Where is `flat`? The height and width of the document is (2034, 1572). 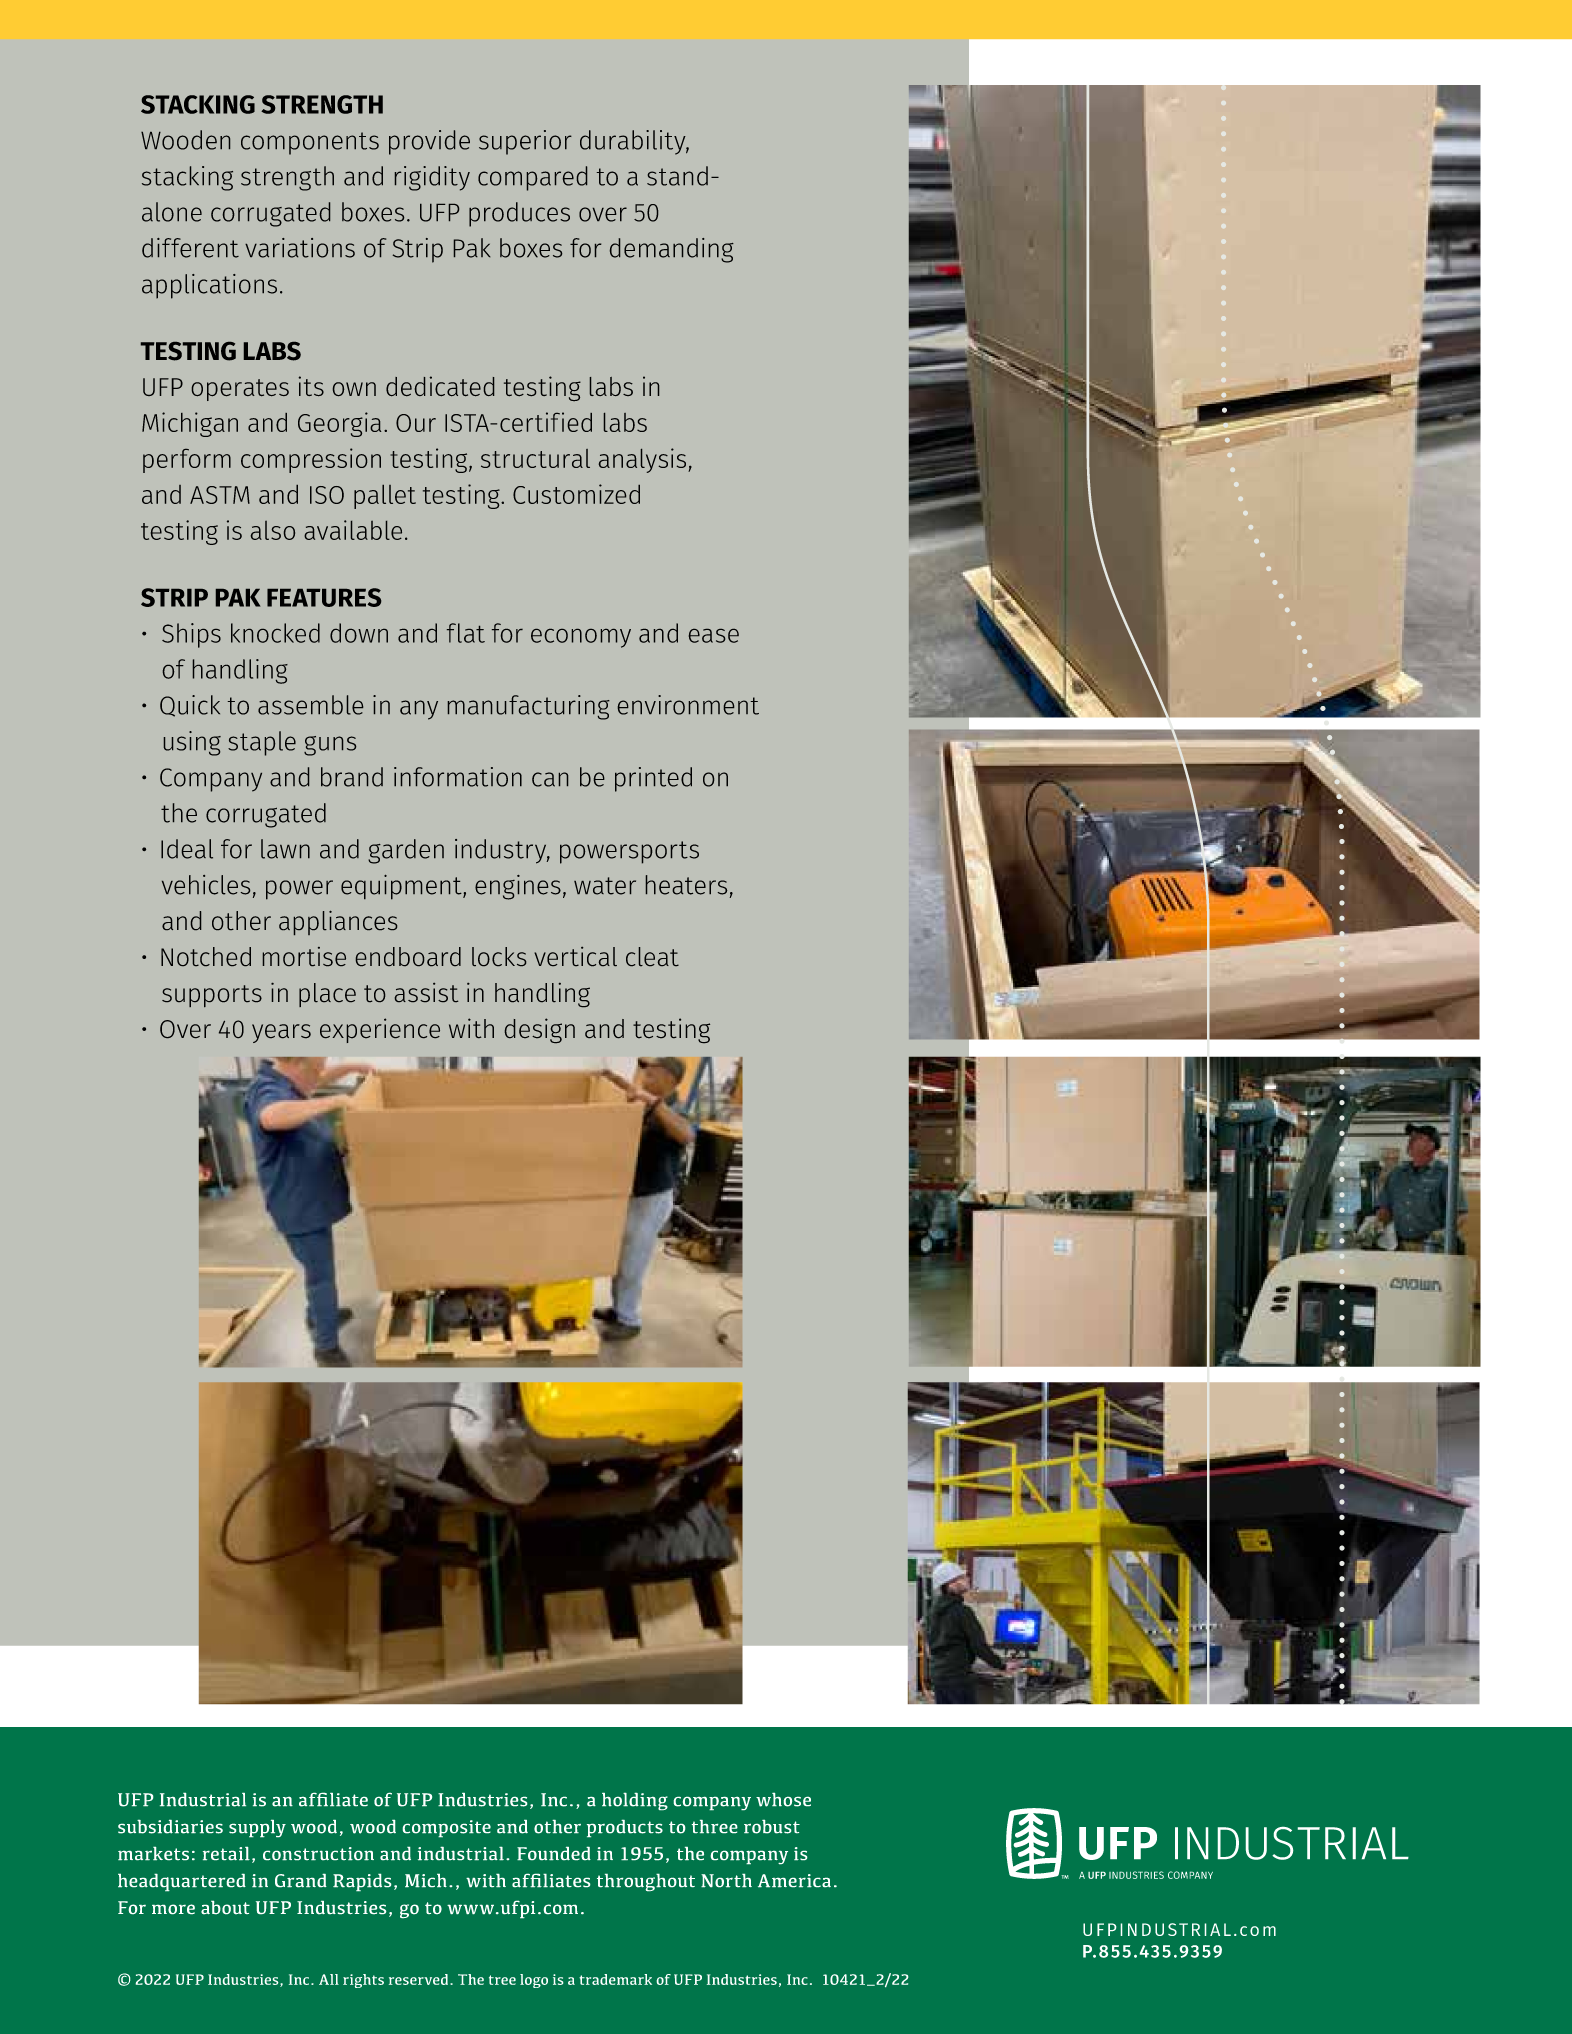 flat is located at coordinates (466, 633).
